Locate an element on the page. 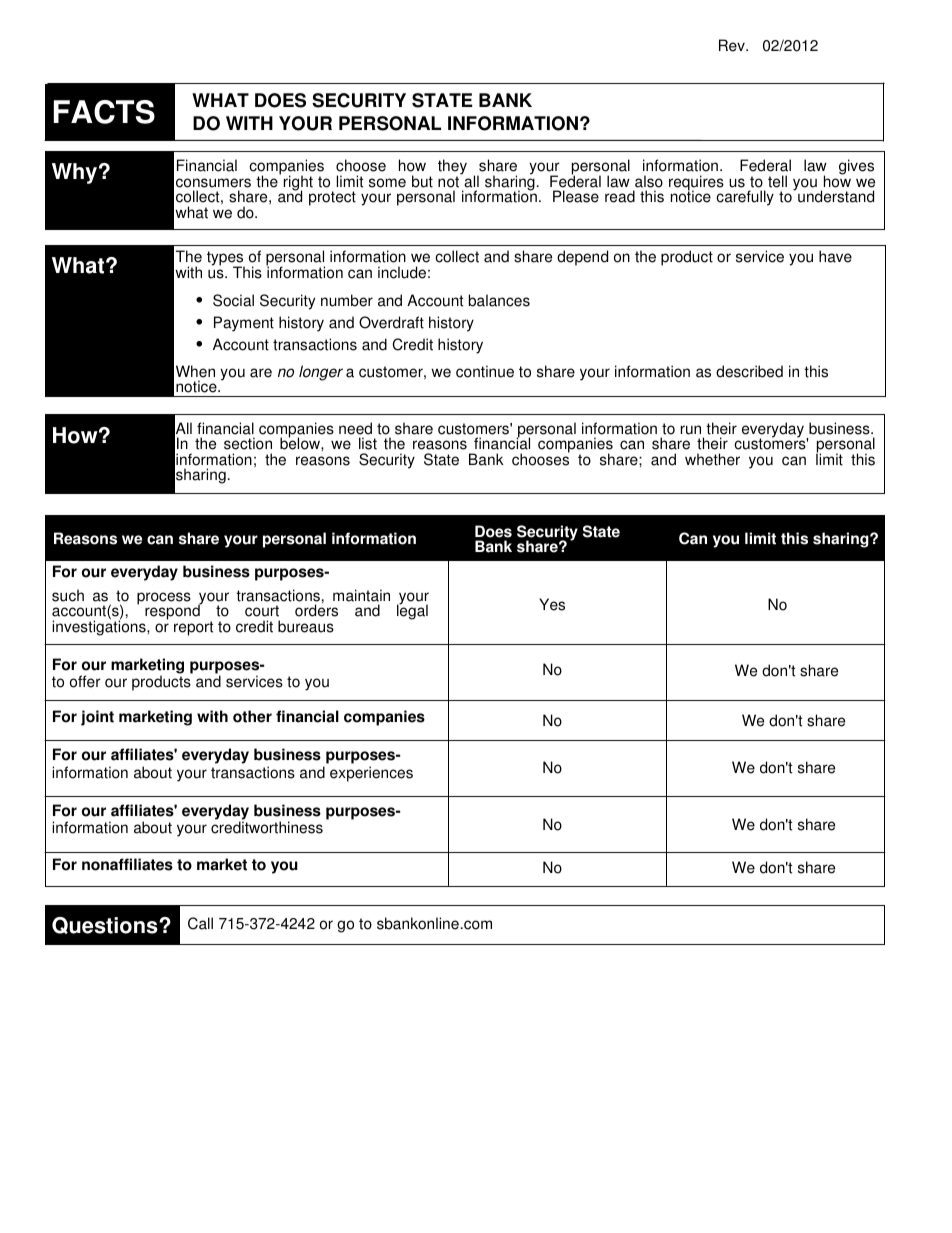 This document has width=952, height=1233. Rev is located at coordinates (733, 45).
